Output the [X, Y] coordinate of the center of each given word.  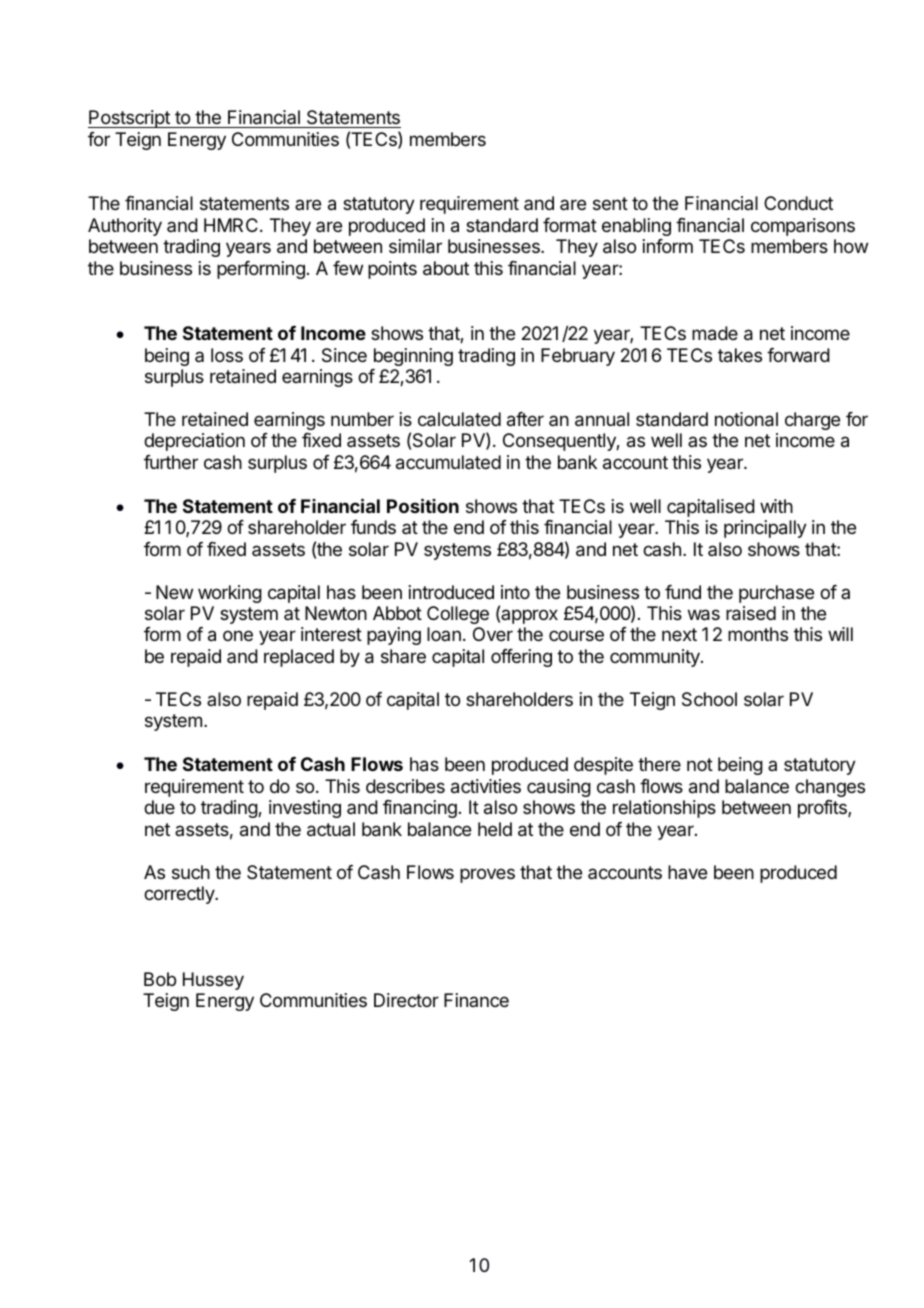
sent [610, 203]
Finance [476, 1000]
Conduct [798, 203]
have [687, 872]
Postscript [130, 119]
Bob [160, 979]
